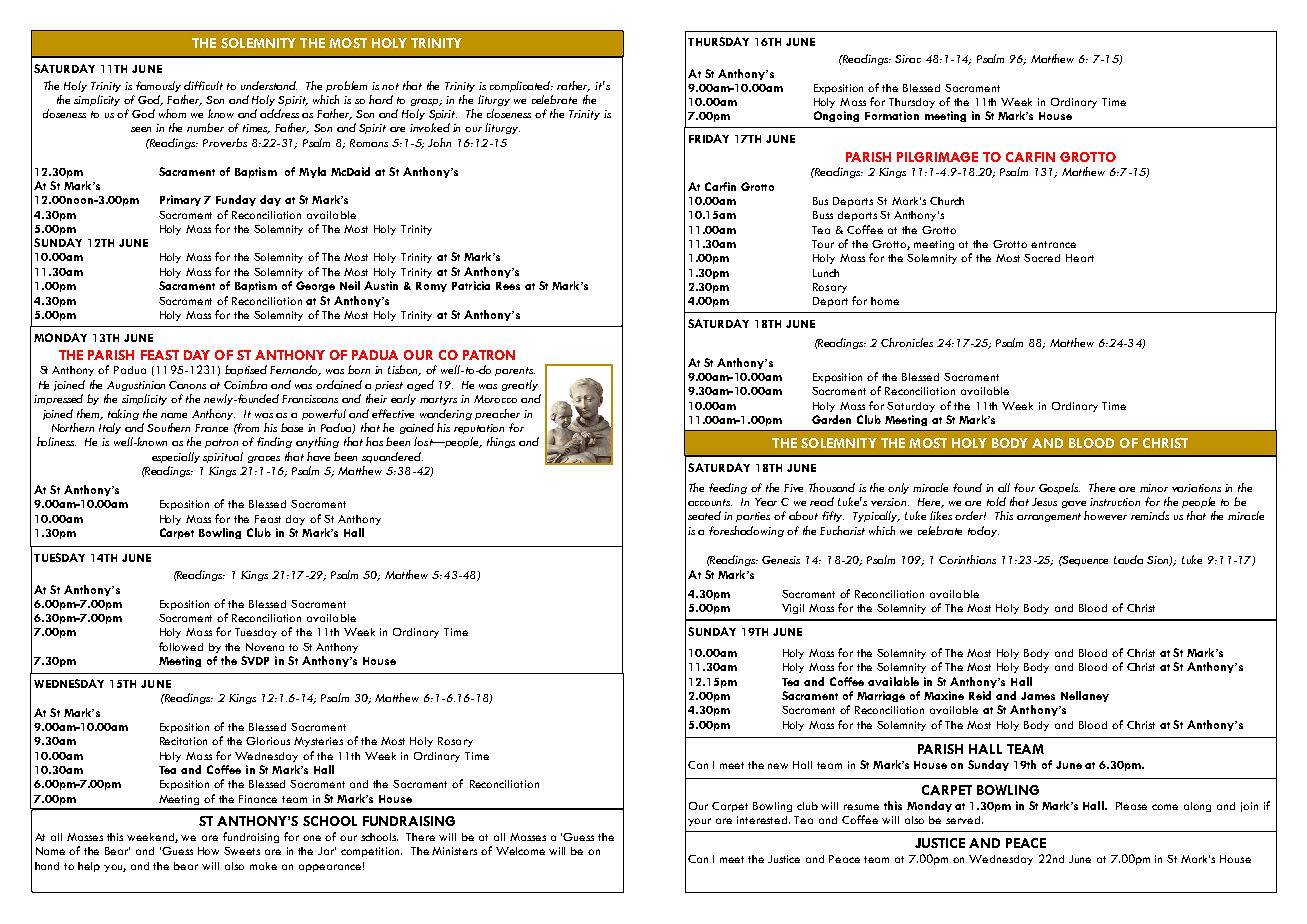  What do you see at coordinates (181, 646) in the page?
I see `followed` at bounding box center [181, 646].
